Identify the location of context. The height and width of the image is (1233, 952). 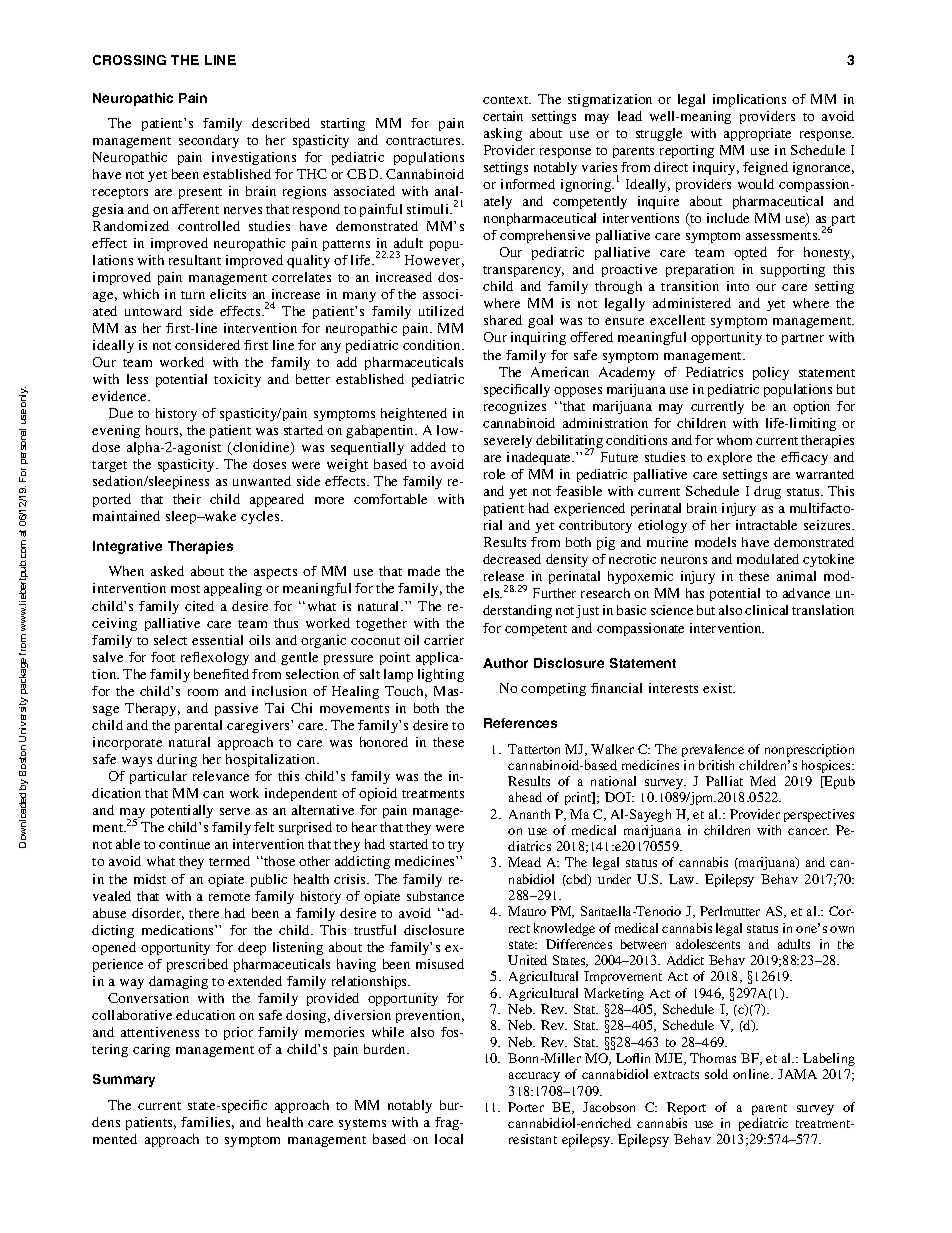
(507, 100).
